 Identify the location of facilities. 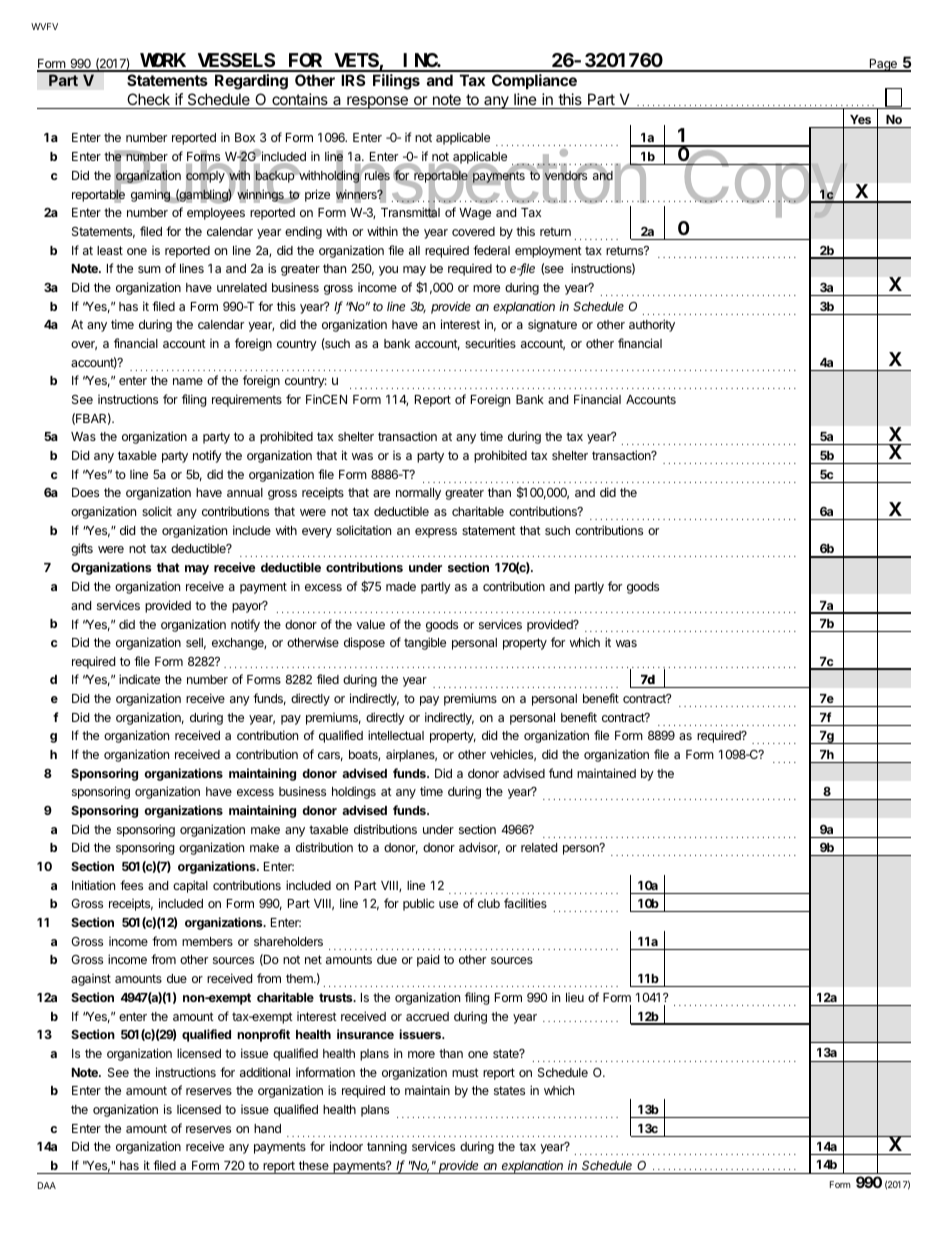
(525, 903).
